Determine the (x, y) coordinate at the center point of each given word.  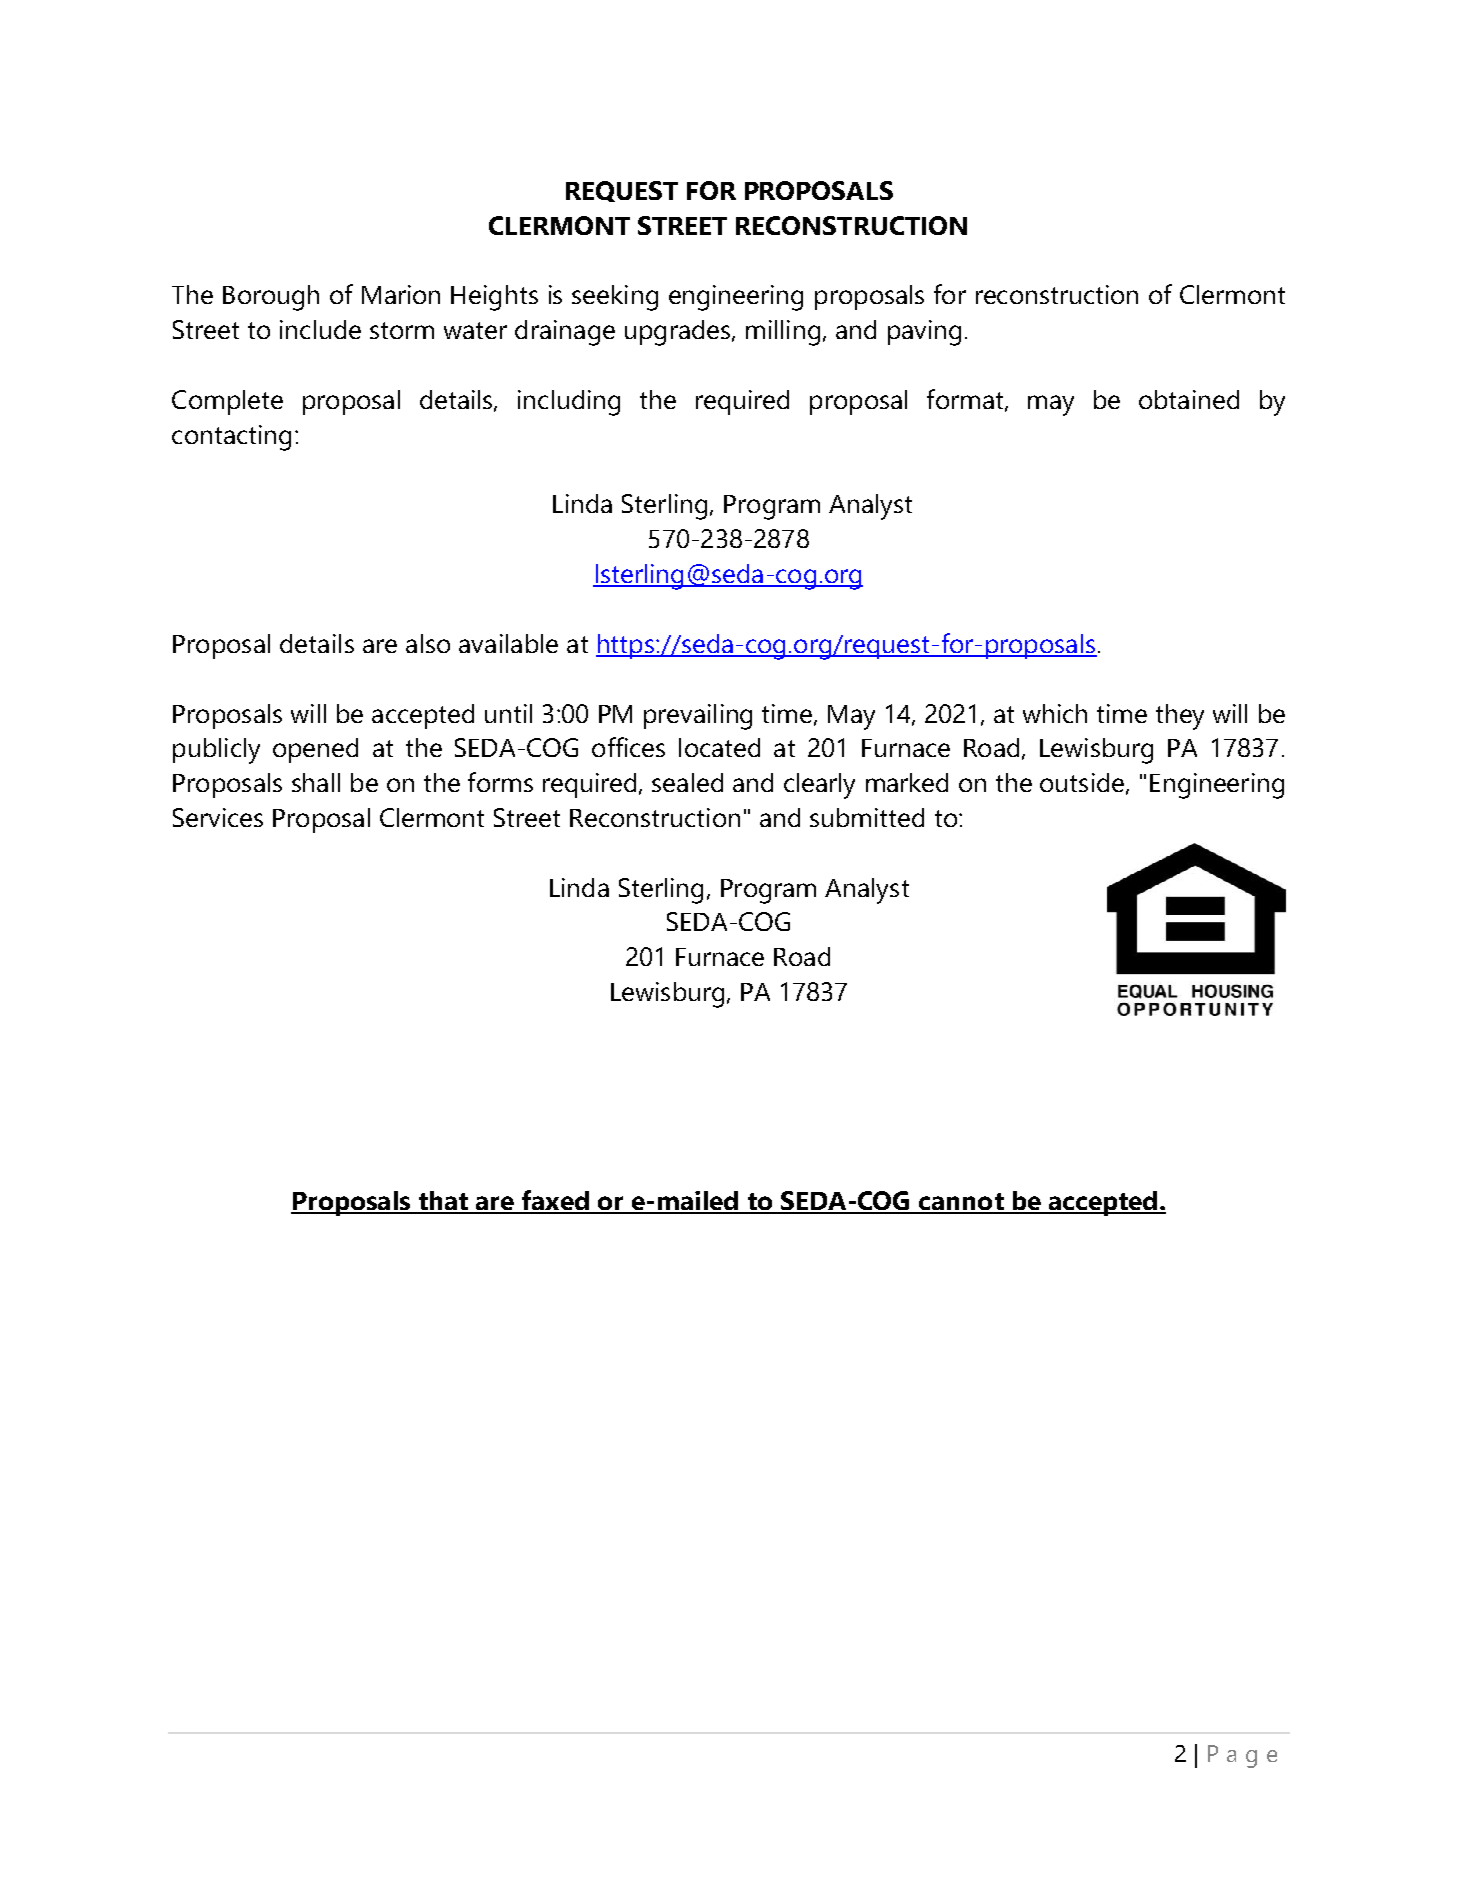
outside (1082, 782)
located (719, 747)
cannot (961, 1203)
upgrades (679, 333)
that (443, 1202)
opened (315, 750)
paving (924, 333)
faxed (555, 1201)
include (320, 329)
